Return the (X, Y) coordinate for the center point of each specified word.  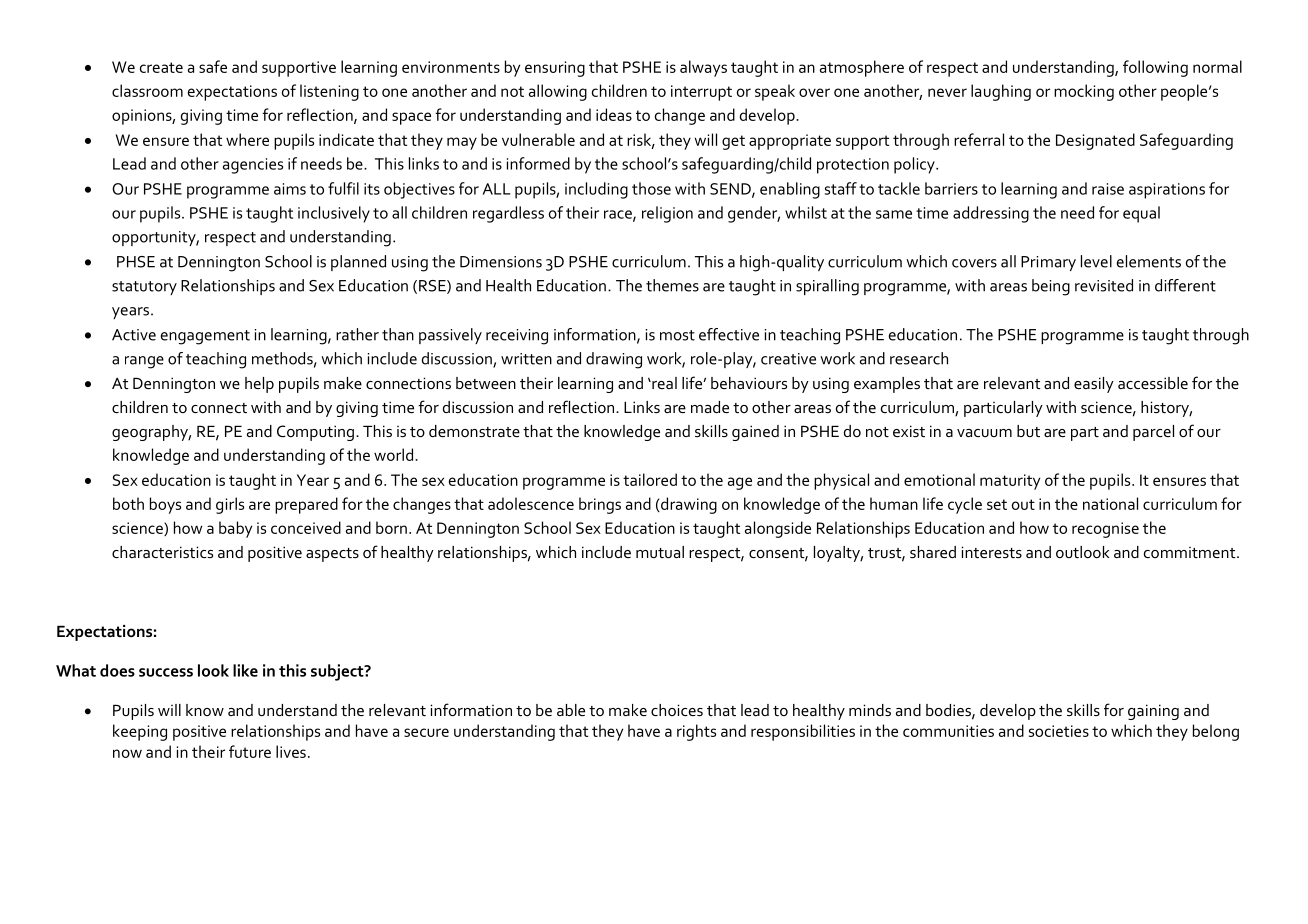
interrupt (701, 93)
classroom (147, 90)
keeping (140, 732)
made (710, 407)
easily (1094, 385)
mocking (1084, 92)
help (259, 385)
